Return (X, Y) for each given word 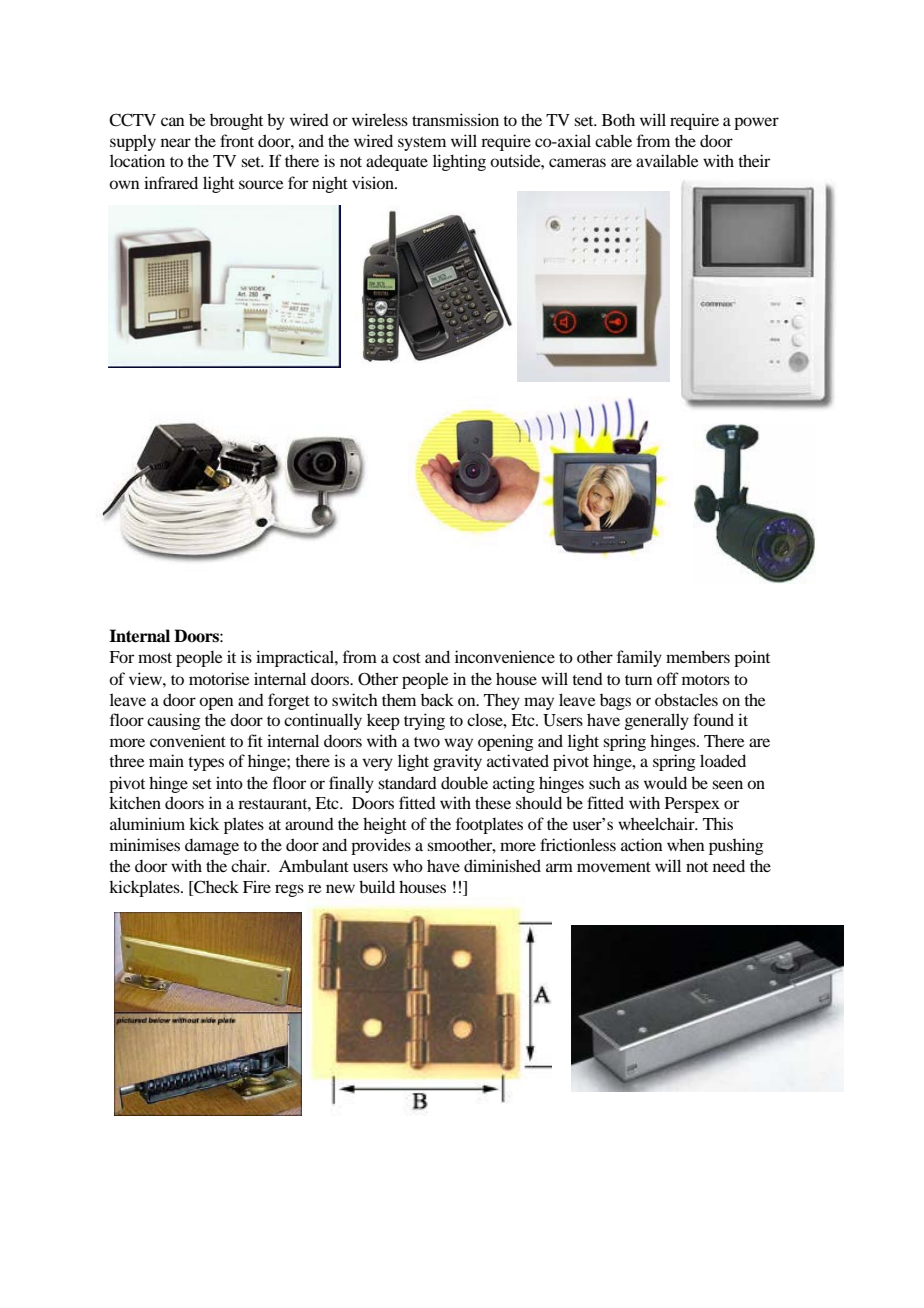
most (155, 658)
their (754, 160)
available (667, 160)
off (668, 678)
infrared (171, 182)
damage (212, 847)
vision (374, 182)
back (437, 699)
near (176, 142)
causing (174, 721)
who (408, 865)
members (698, 656)
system (422, 144)
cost (407, 658)
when (686, 844)
